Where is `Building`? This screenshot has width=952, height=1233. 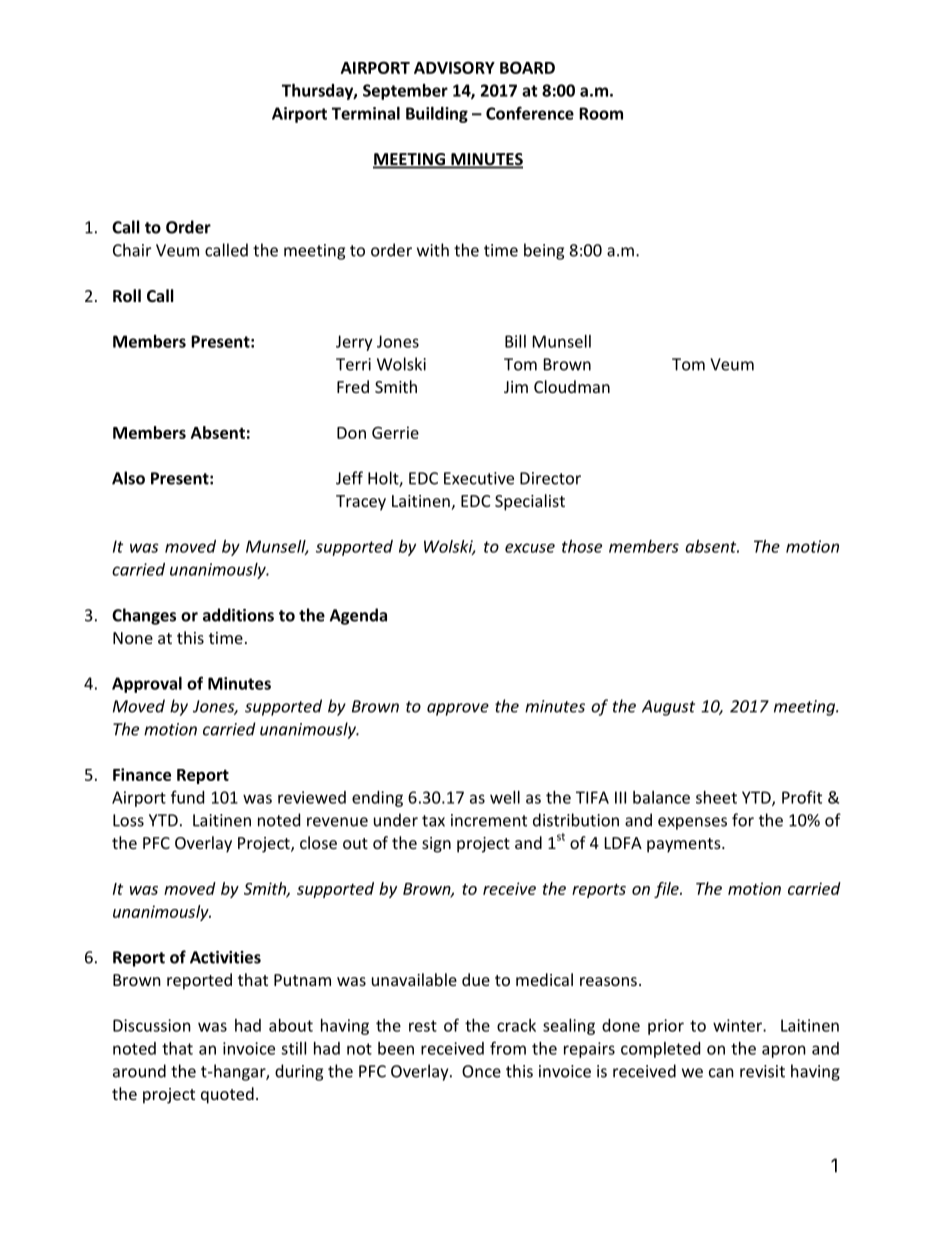 Building is located at coordinates (437, 115).
